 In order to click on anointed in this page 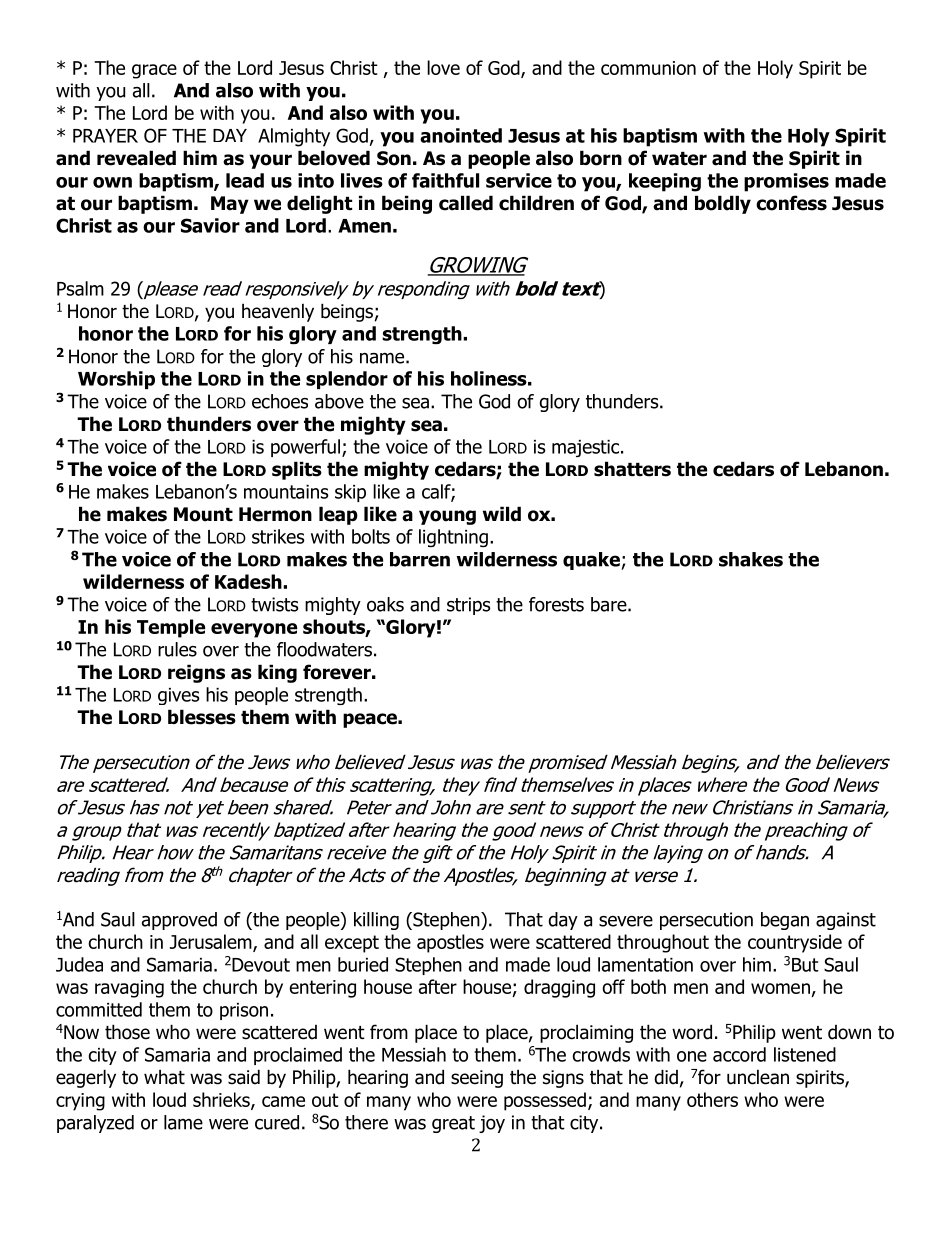, I will do `click(461, 135)`.
